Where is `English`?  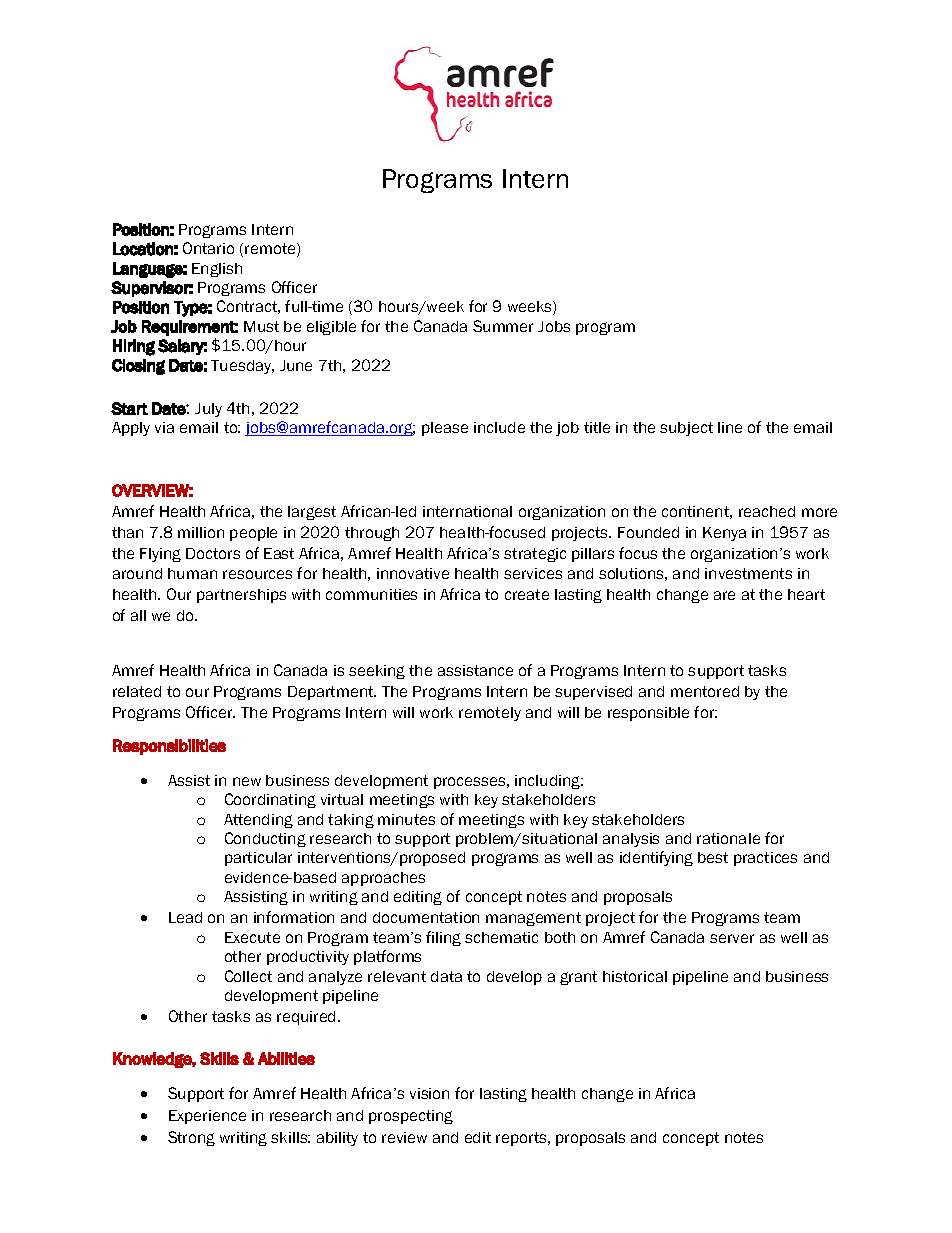
English is located at coordinates (217, 270).
